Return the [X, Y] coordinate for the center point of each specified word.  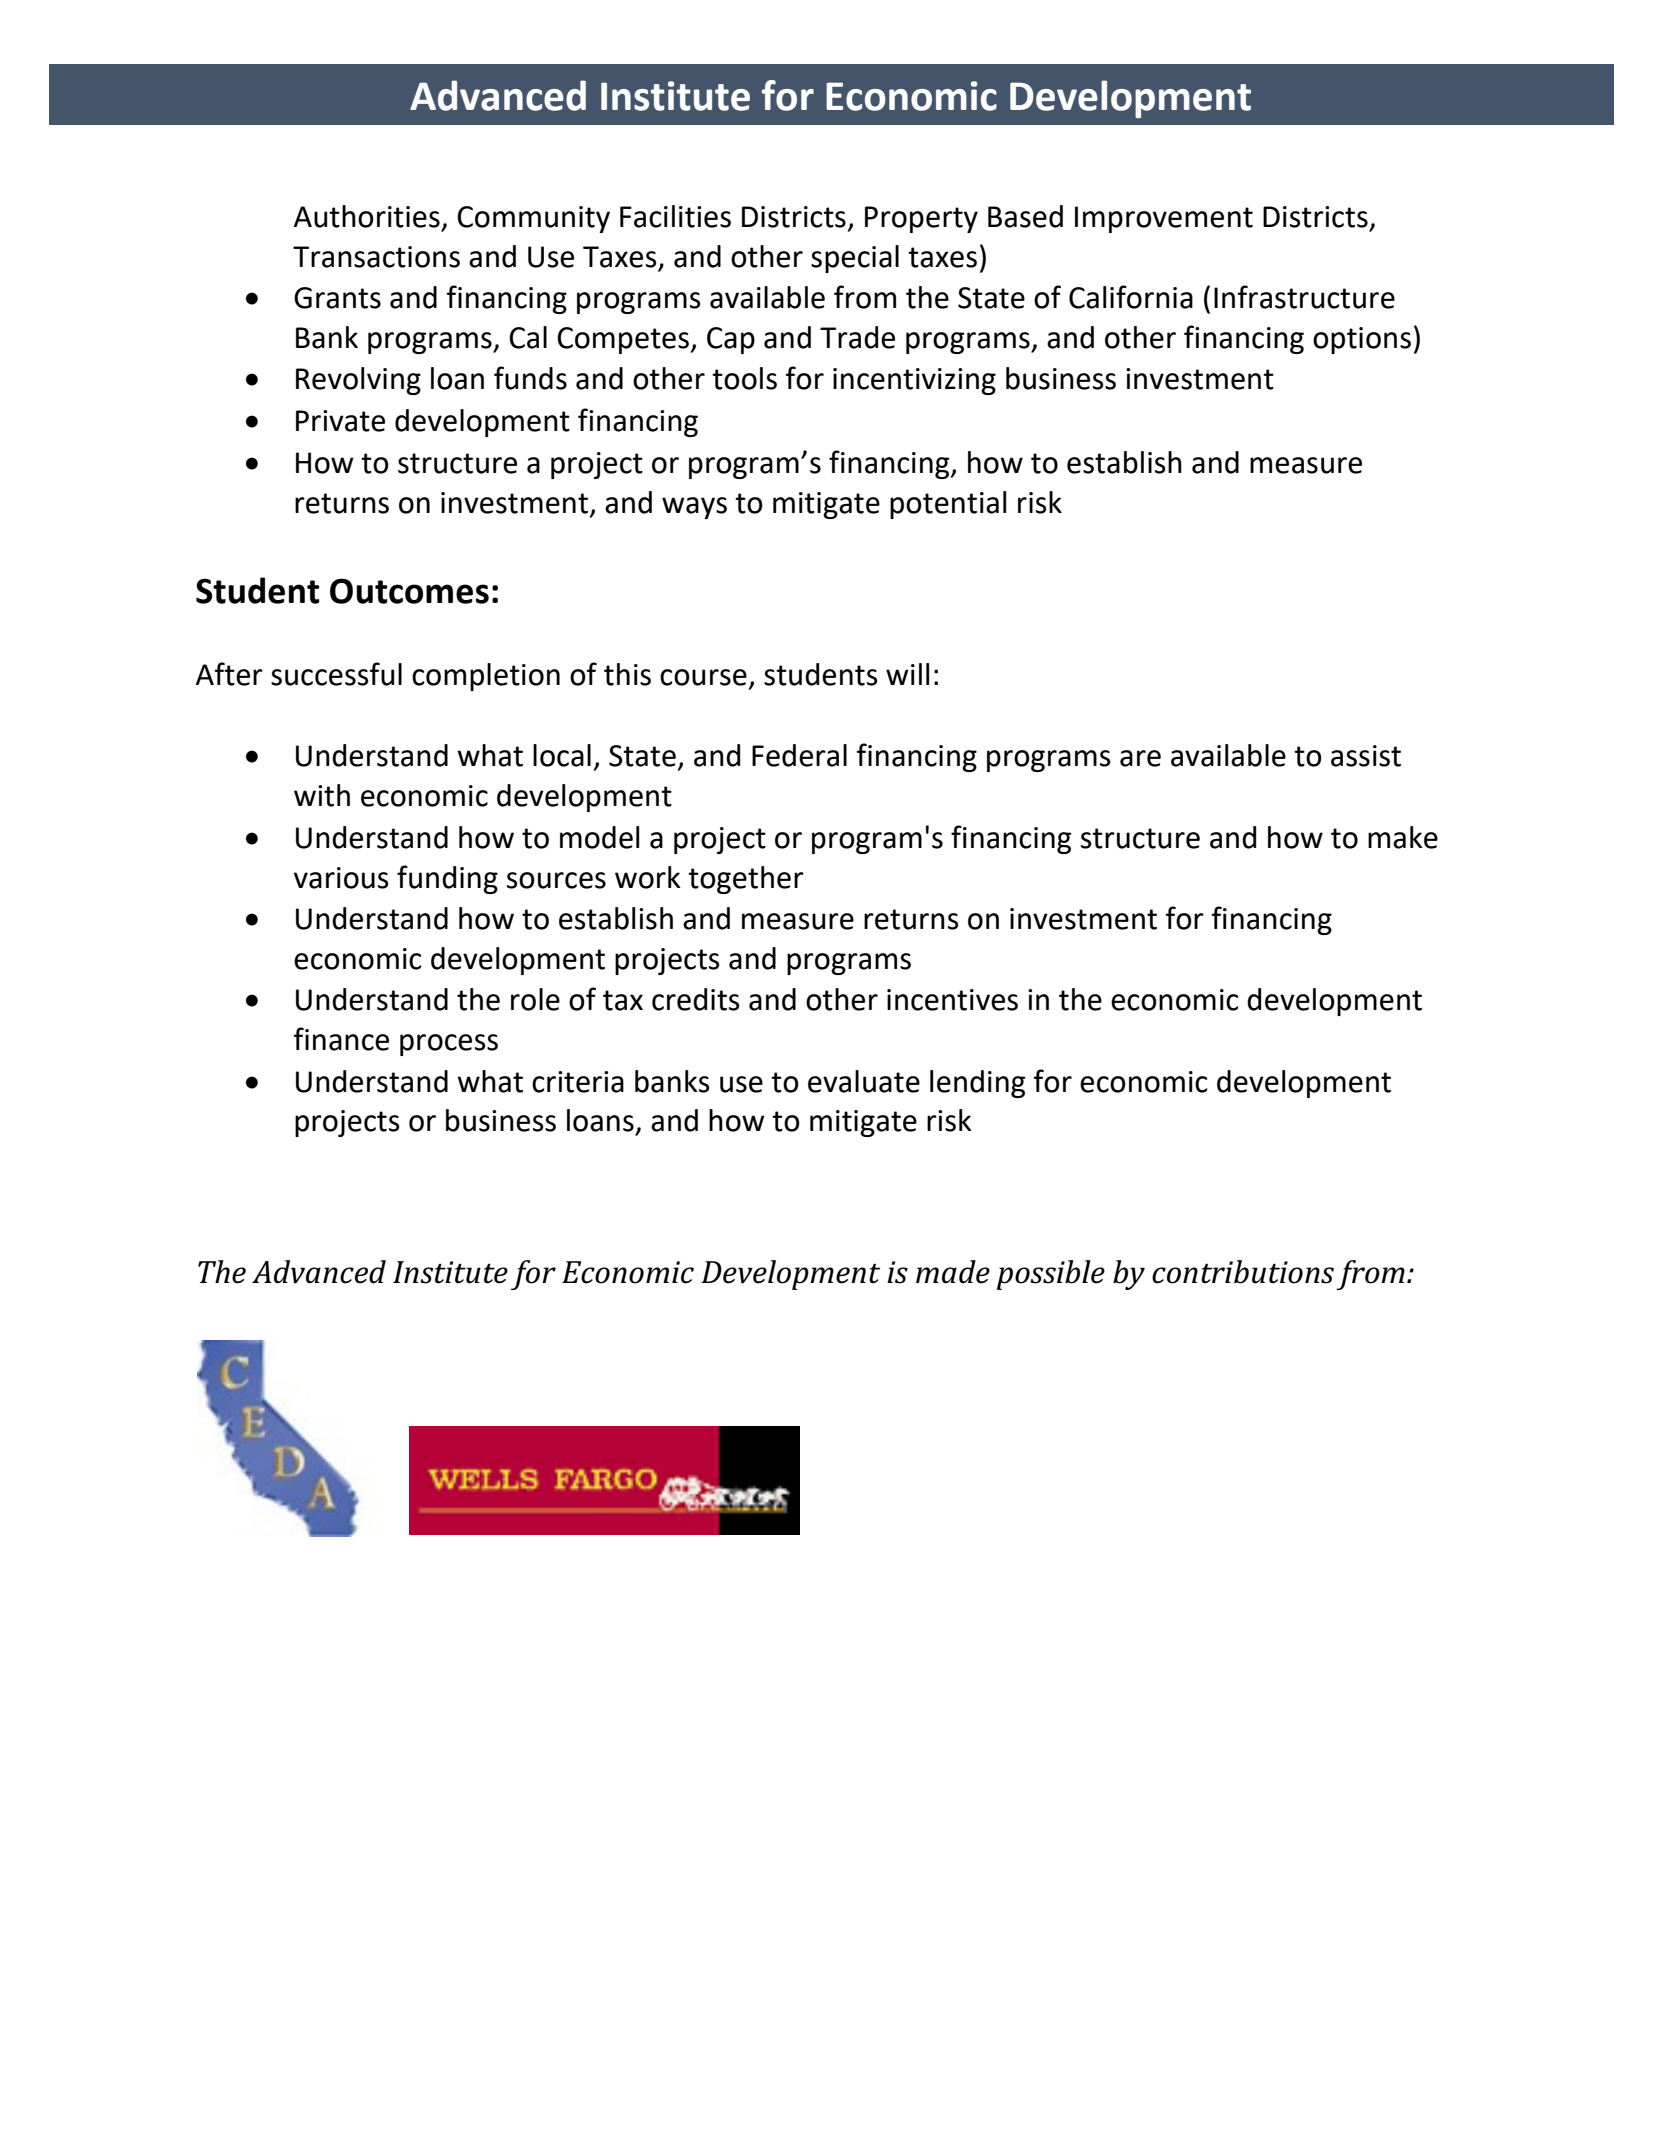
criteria [578, 1082]
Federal [799, 755]
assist [1366, 756]
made [953, 1272]
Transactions [376, 257]
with [322, 795]
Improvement [1164, 219]
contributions [1243, 1272]
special [855, 259]
